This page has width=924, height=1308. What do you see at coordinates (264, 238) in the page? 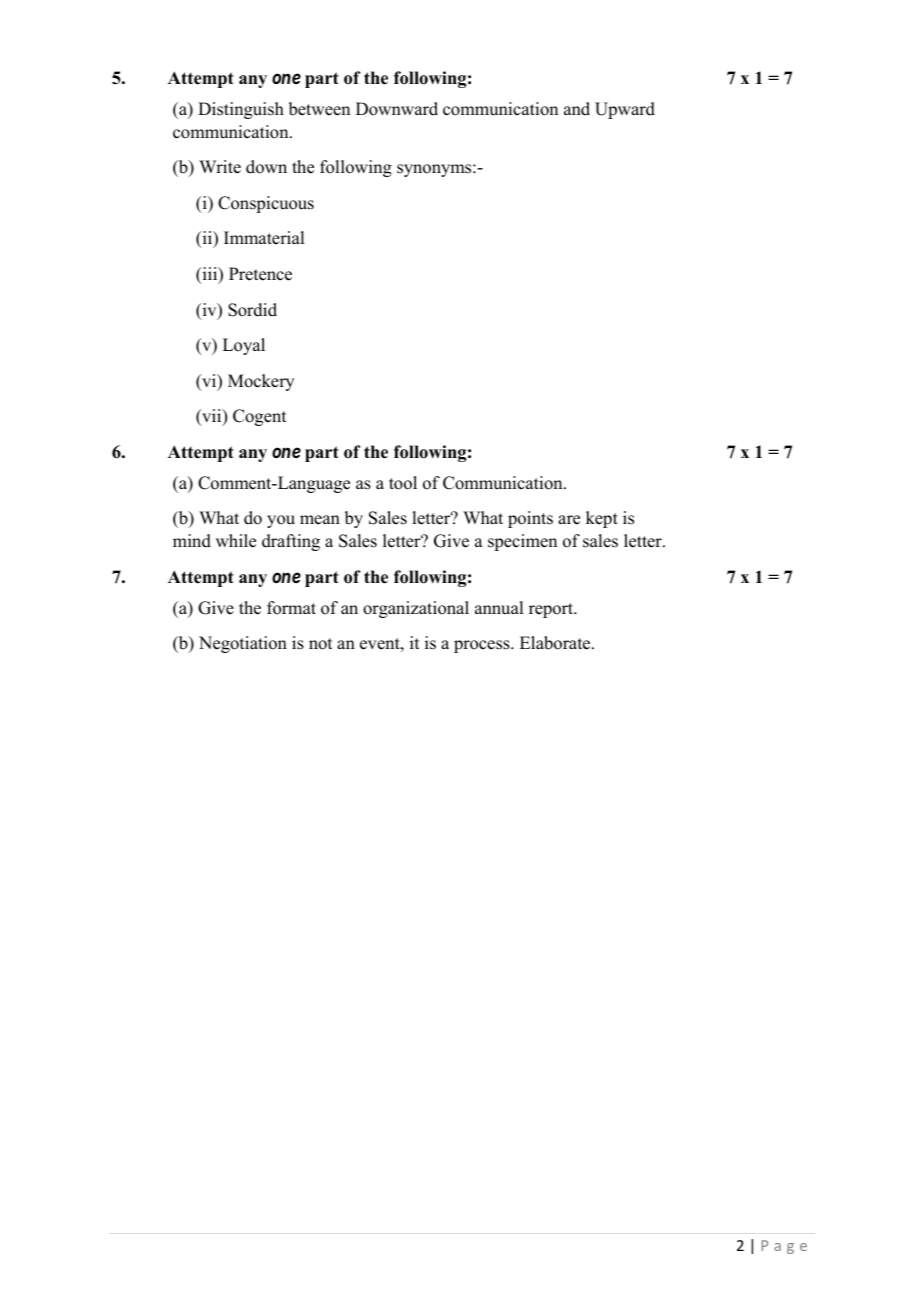
I see `Immaterial` at bounding box center [264, 238].
